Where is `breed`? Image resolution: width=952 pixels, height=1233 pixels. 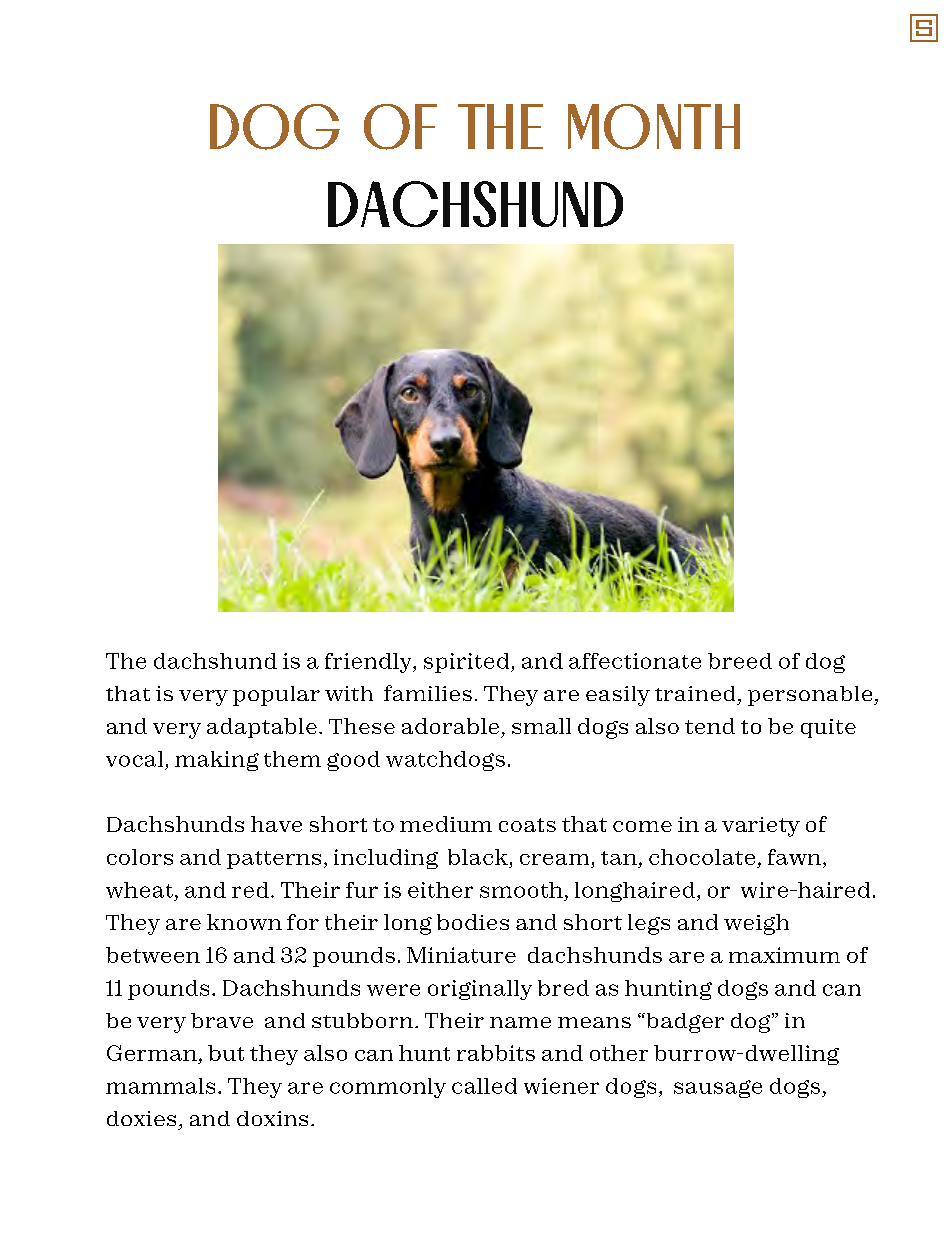 breed is located at coordinates (740, 661).
